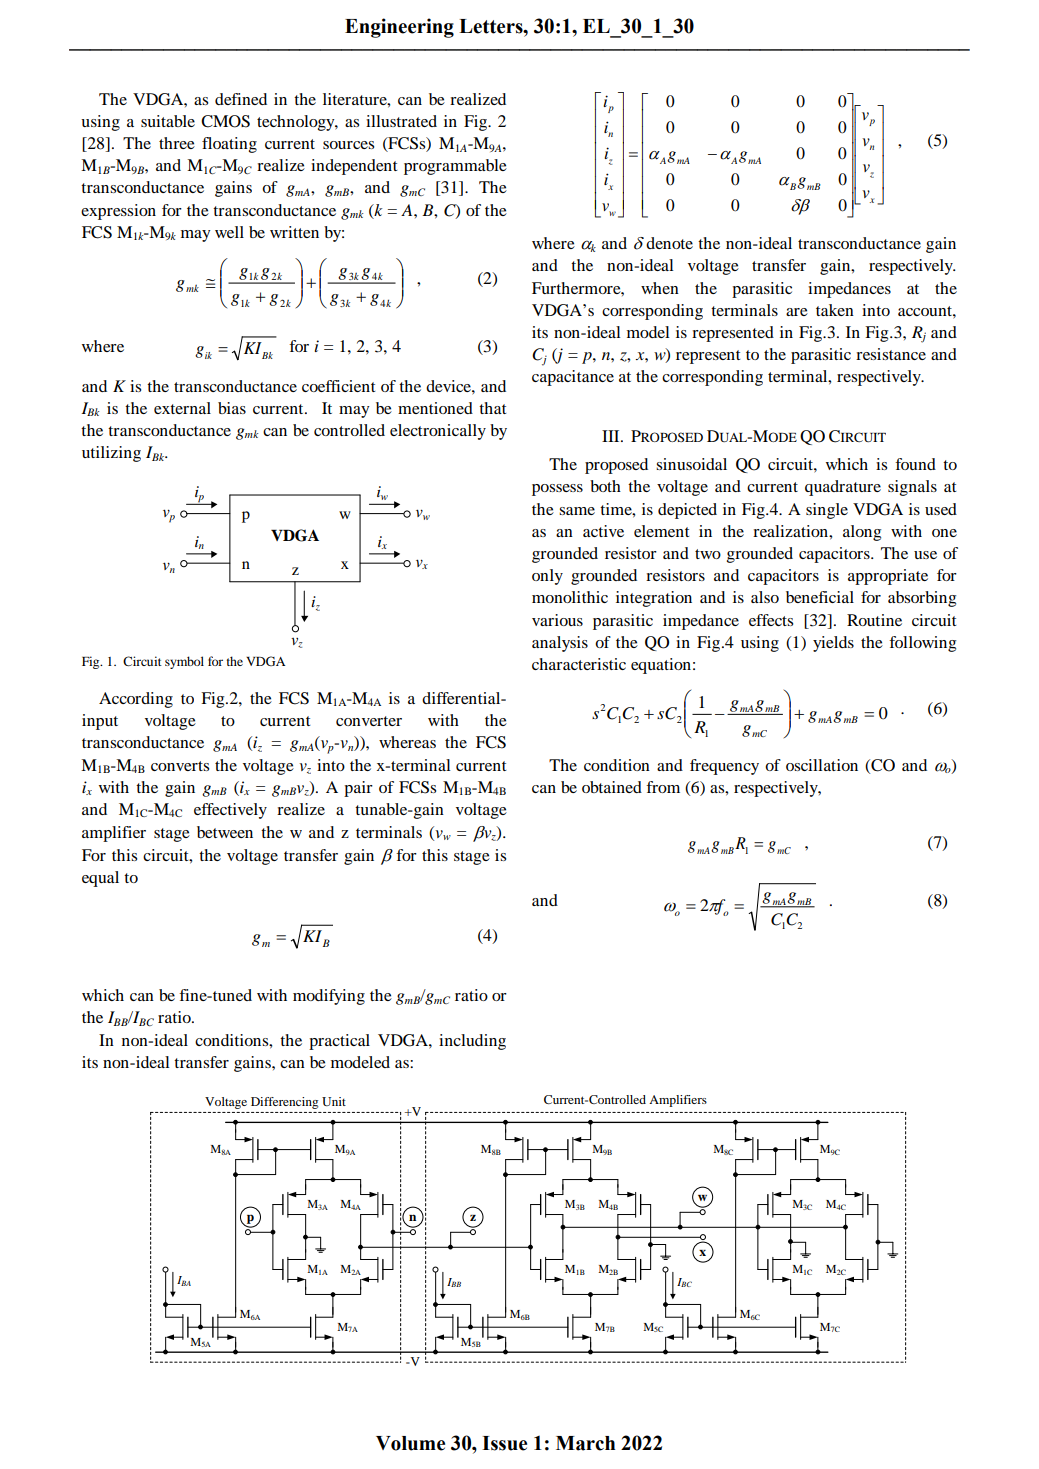 Image resolution: width=1039 pixels, height=1469 pixels. What do you see at coordinates (547, 577) in the document?
I see `only` at bounding box center [547, 577].
